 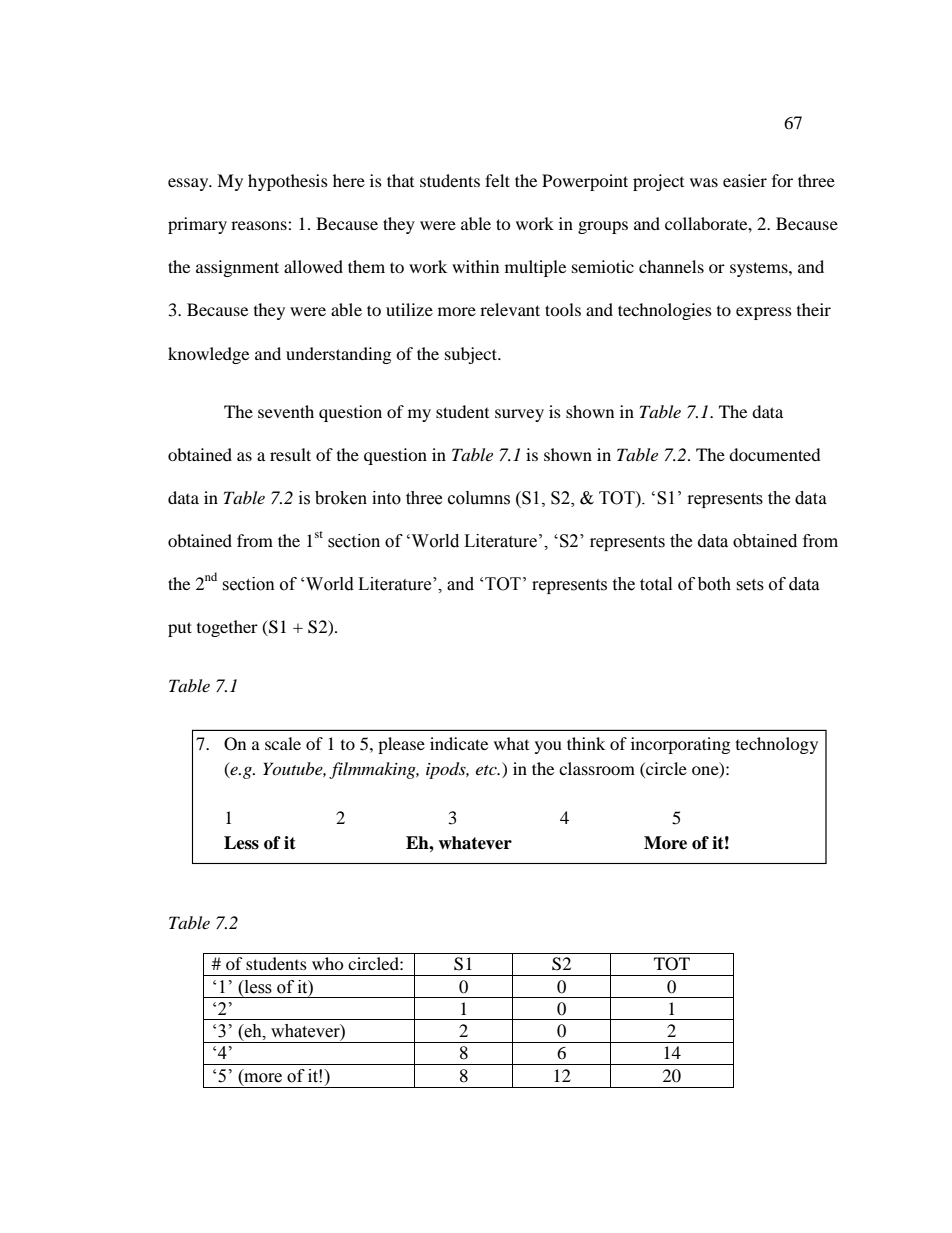 What do you see at coordinates (750, 585) in the screenshot?
I see `sets` at bounding box center [750, 585].
